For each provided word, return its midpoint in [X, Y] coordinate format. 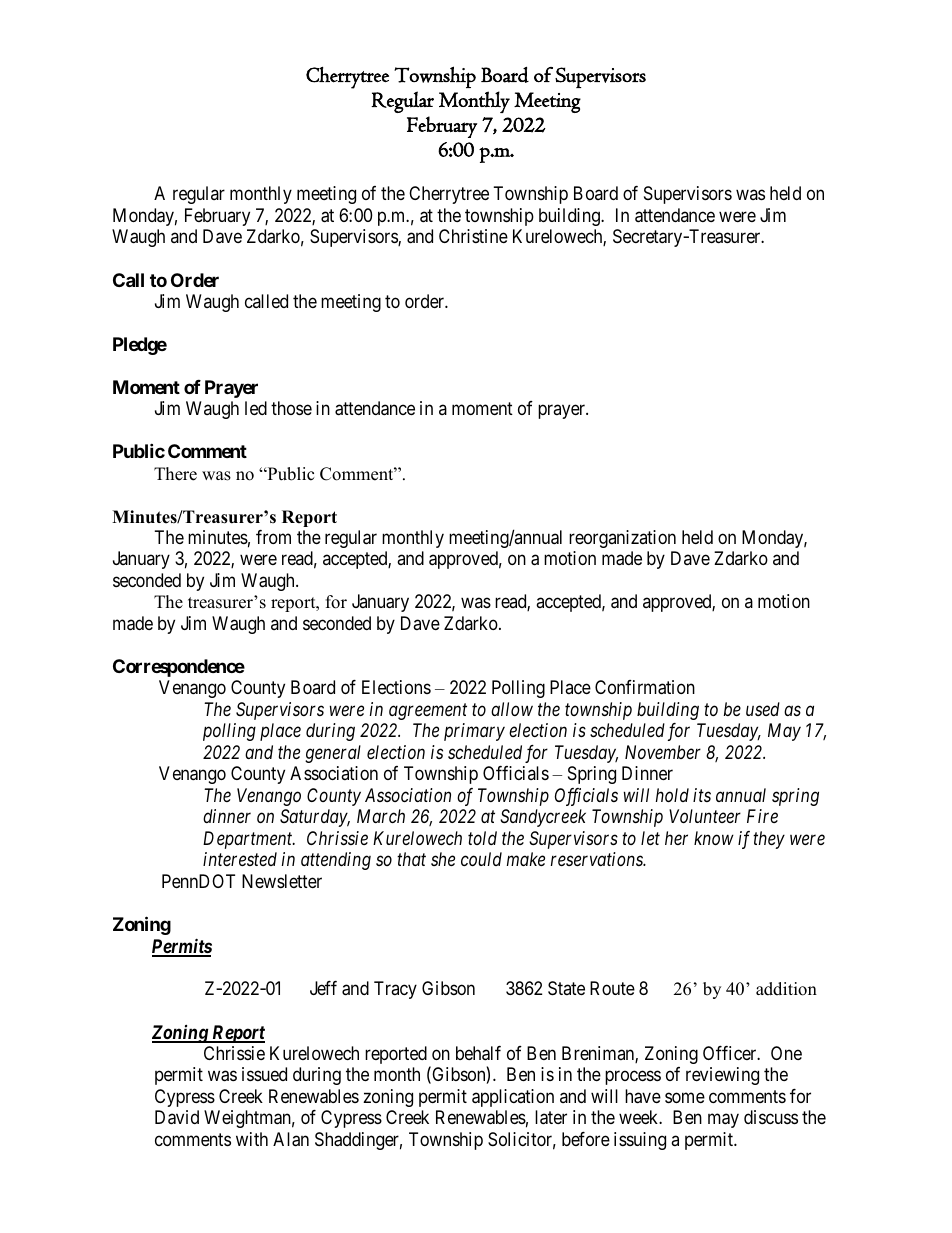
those [291, 408]
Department [249, 840]
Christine [473, 236]
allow [512, 709]
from [273, 537]
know [714, 838]
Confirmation [645, 687]
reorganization [622, 539]
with [252, 1139]
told [482, 838]
